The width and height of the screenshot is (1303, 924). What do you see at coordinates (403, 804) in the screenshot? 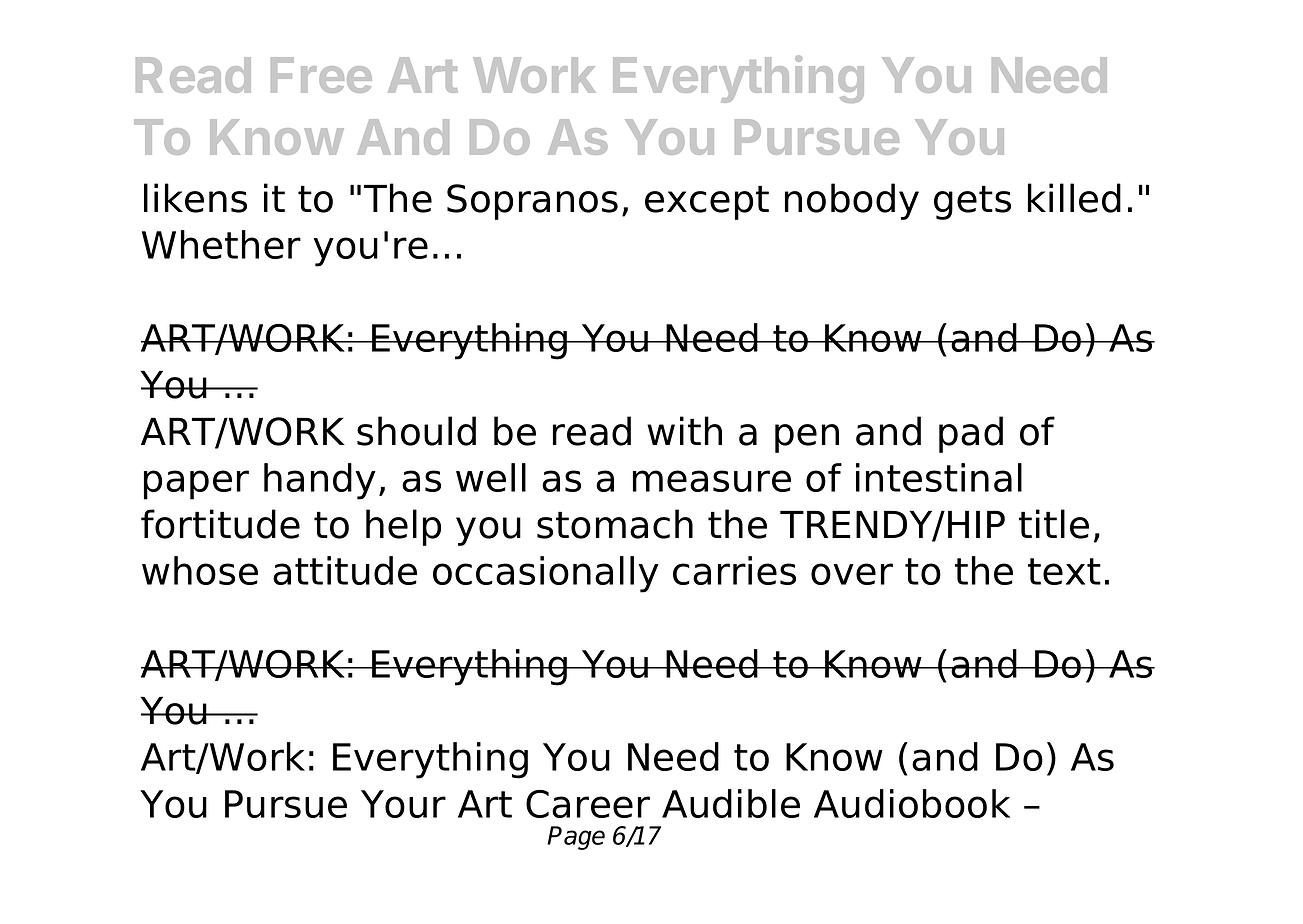
I see `Your` at bounding box center [403, 804].
